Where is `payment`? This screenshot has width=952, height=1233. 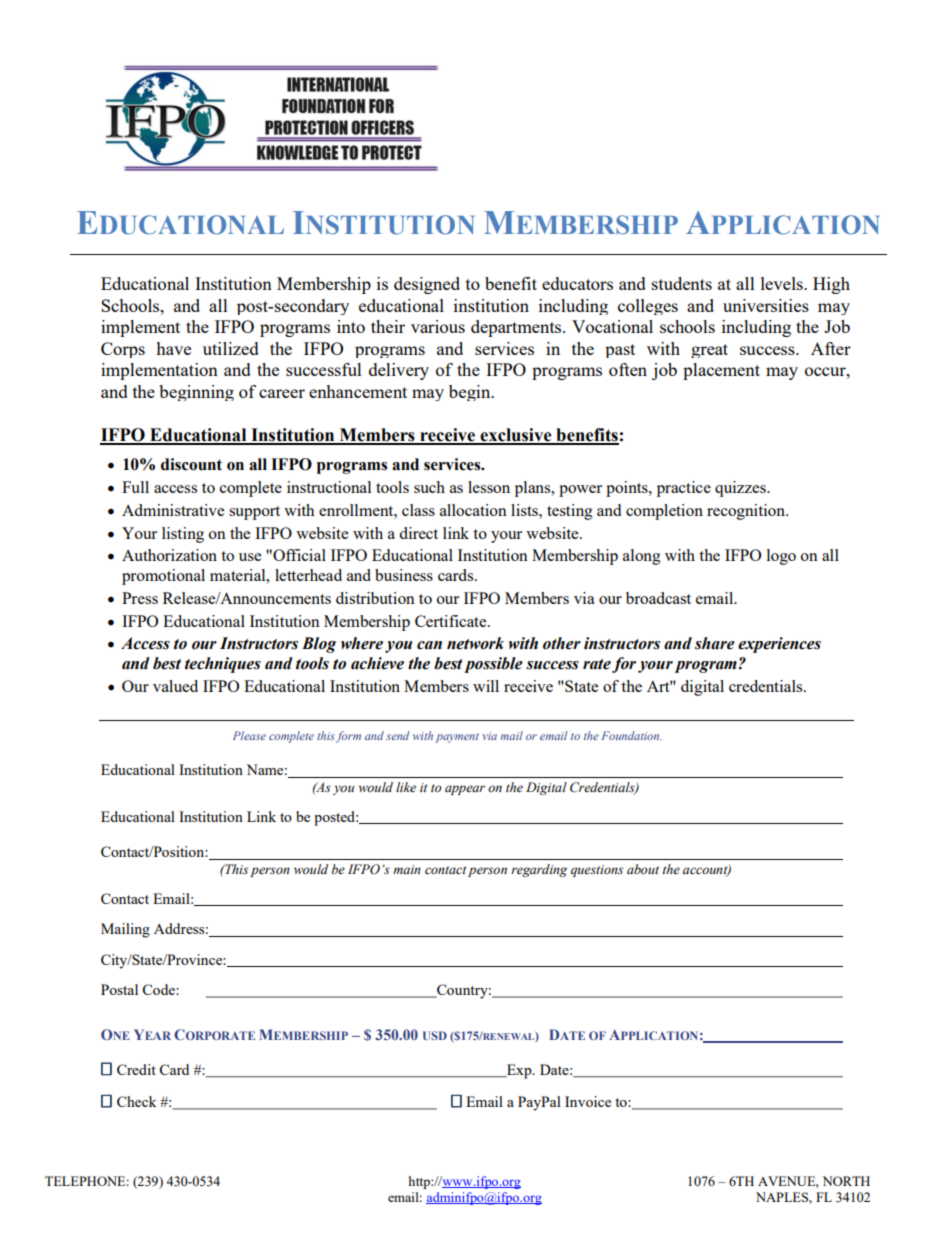 payment is located at coordinates (457, 738).
